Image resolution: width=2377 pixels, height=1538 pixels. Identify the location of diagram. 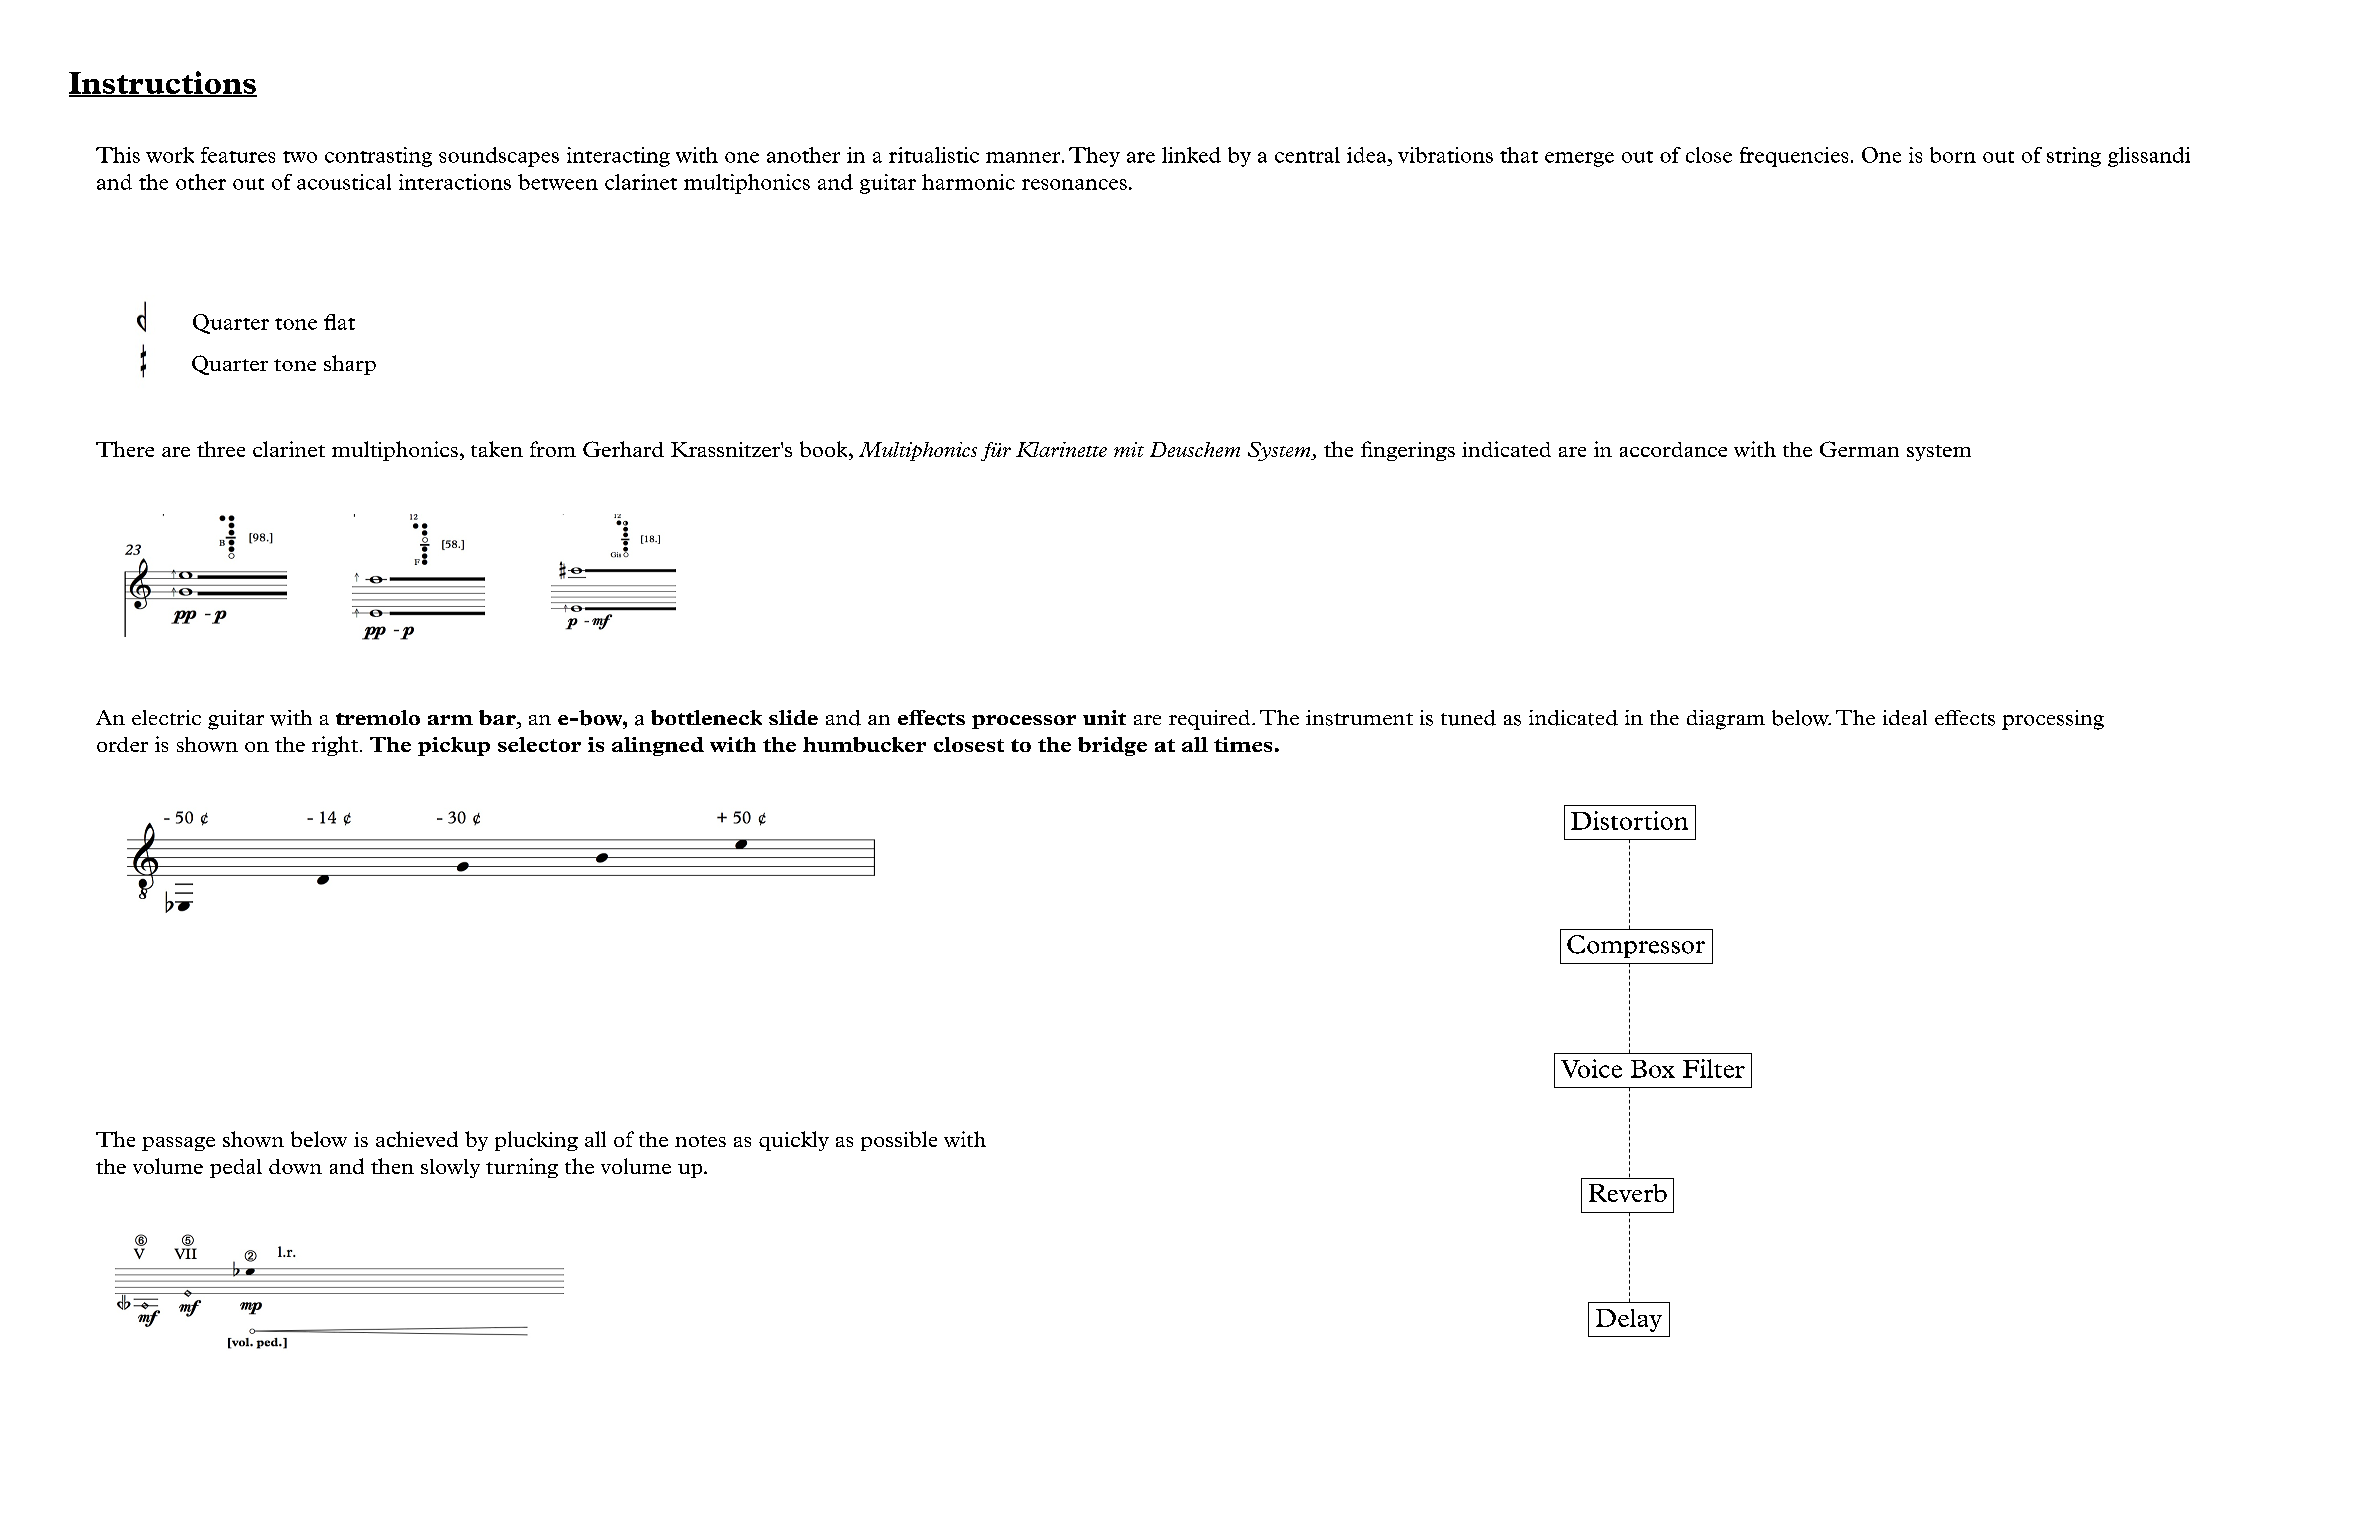
(1726, 720).
